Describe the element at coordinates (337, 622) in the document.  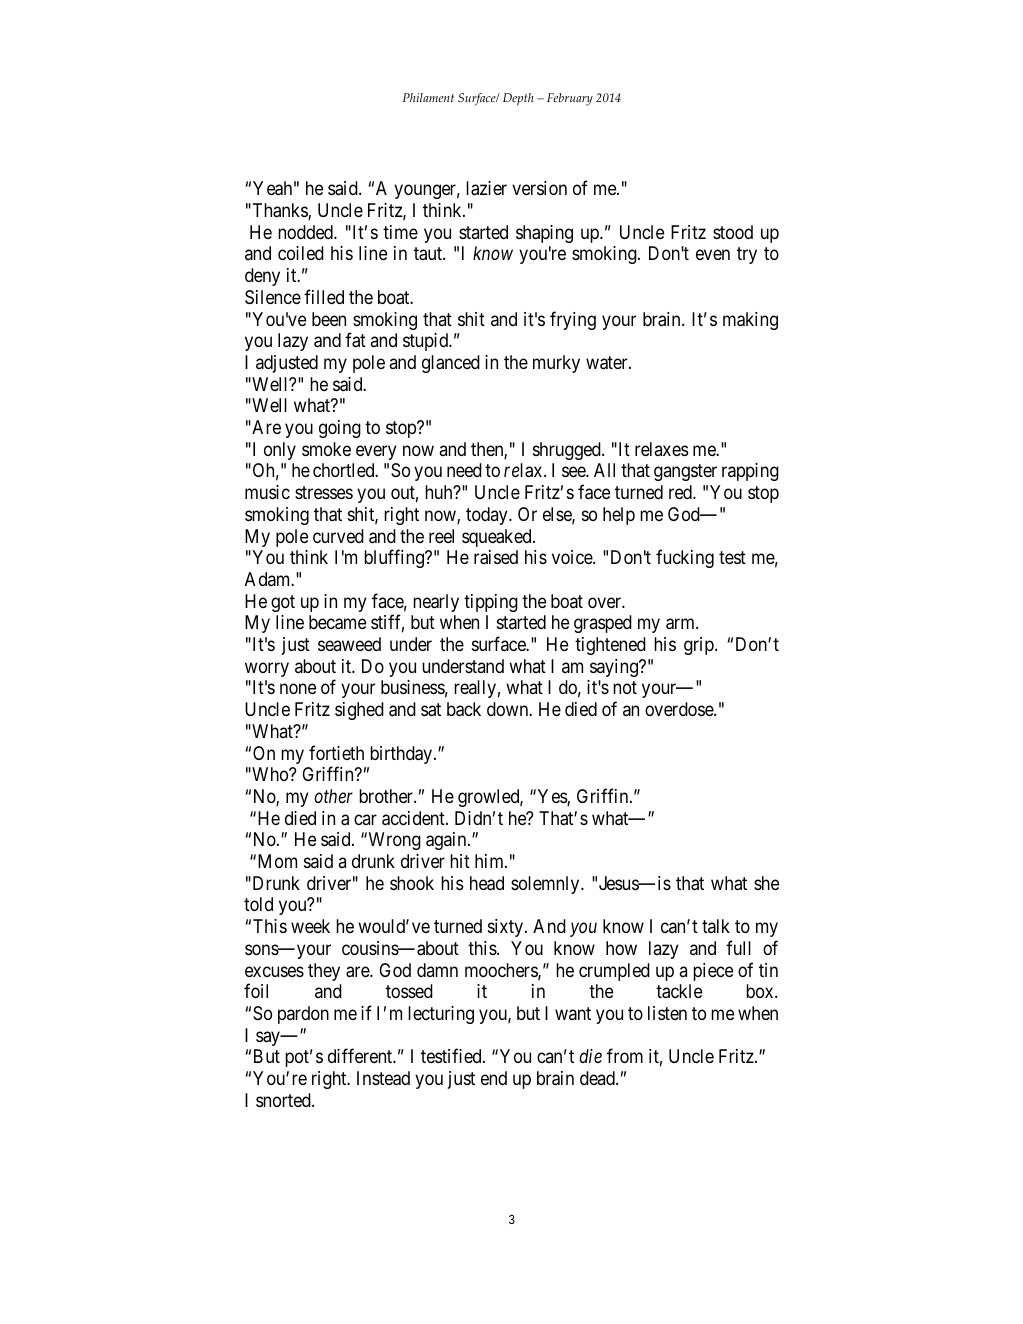
I see `became` at that location.
